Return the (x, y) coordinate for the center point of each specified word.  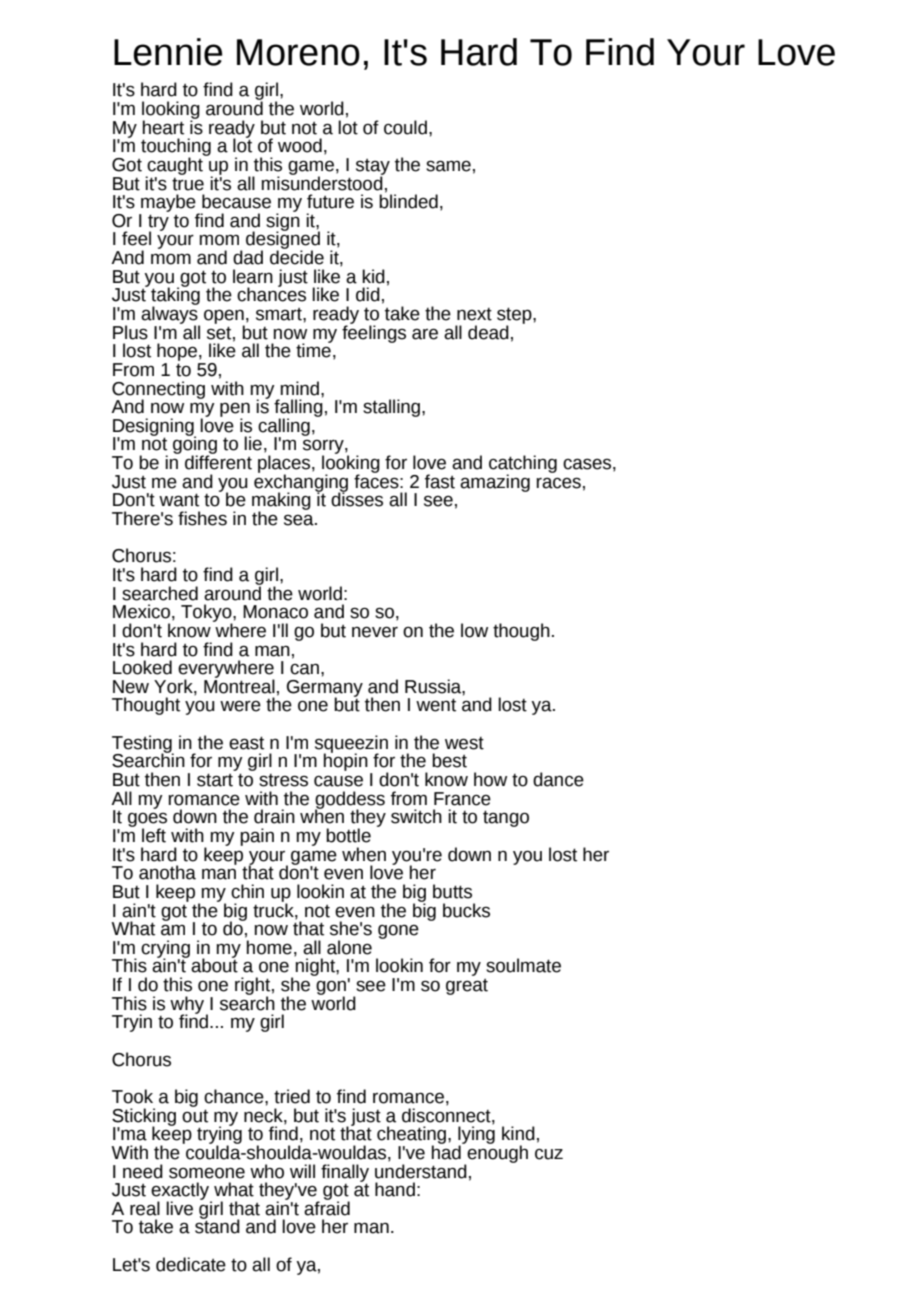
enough (496, 1154)
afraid (327, 1207)
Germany (325, 689)
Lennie (168, 52)
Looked (142, 667)
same (448, 166)
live (179, 1208)
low (474, 630)
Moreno (298, 52)
